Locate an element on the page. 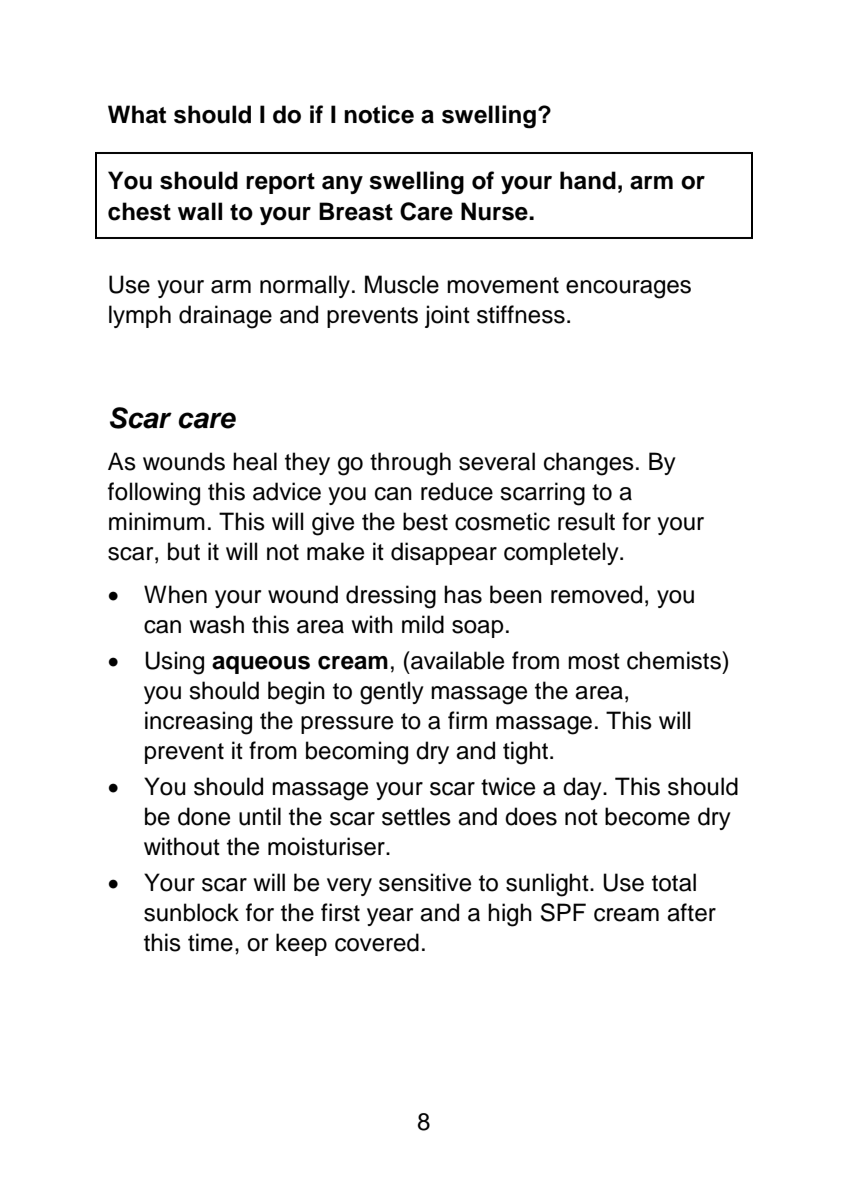  What is located at coordinates (137, 114).
